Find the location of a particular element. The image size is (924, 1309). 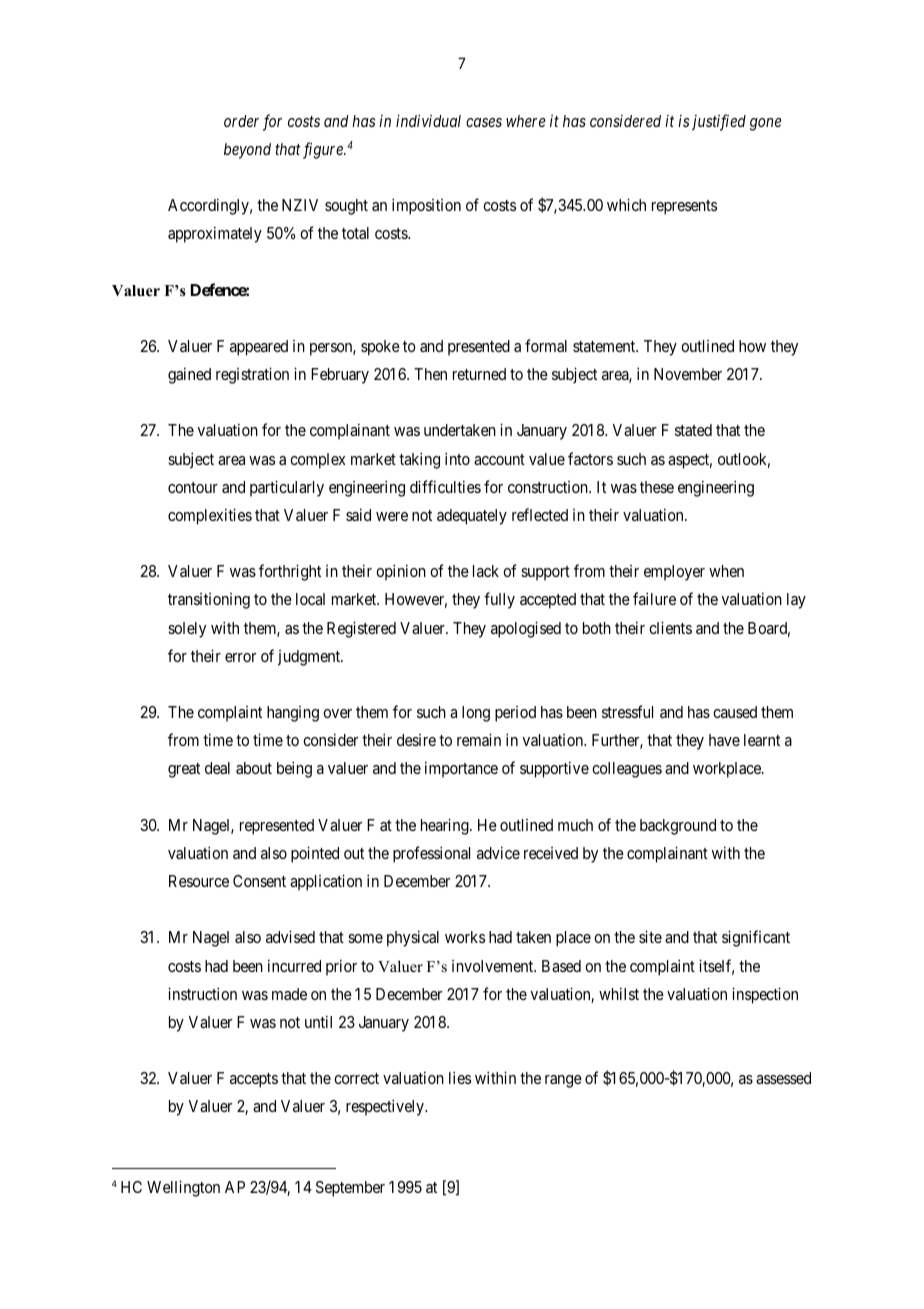

about is located at coordinates (254, 768).
